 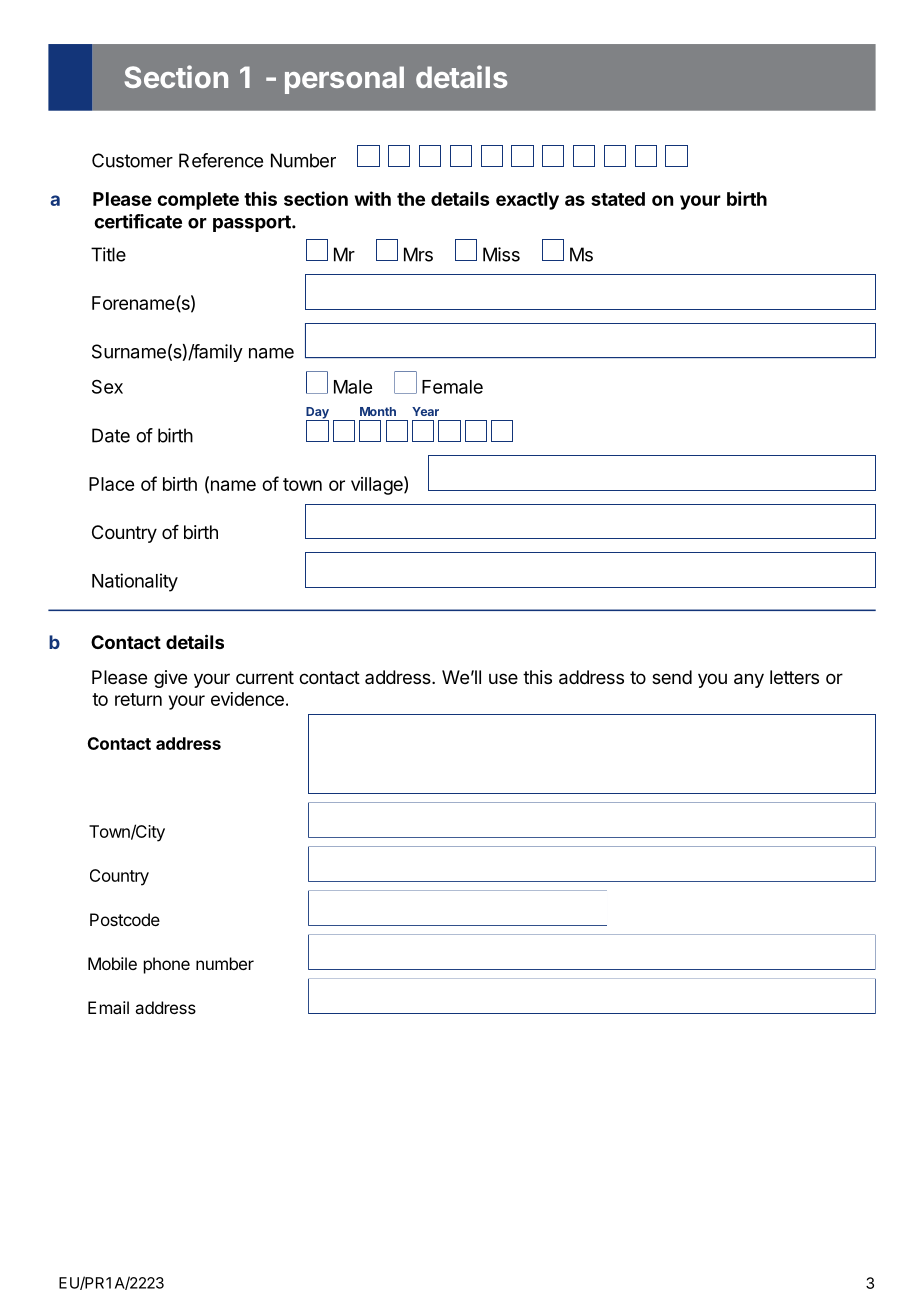 What do you see at coordinates (167, 965) in the document?
I see `phone` at bounding box center [167, 965].
